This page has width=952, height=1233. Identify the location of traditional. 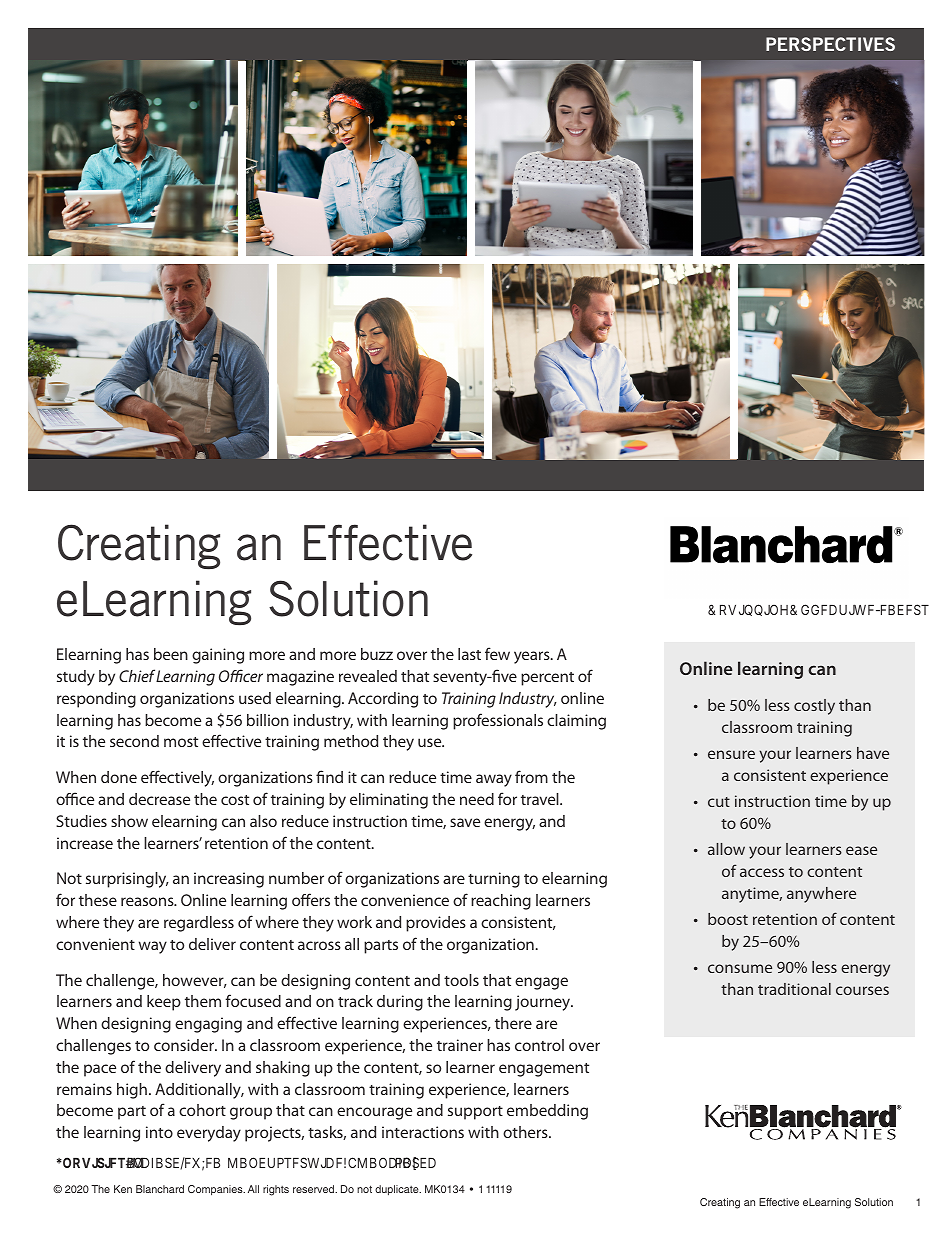
(794, 989).
